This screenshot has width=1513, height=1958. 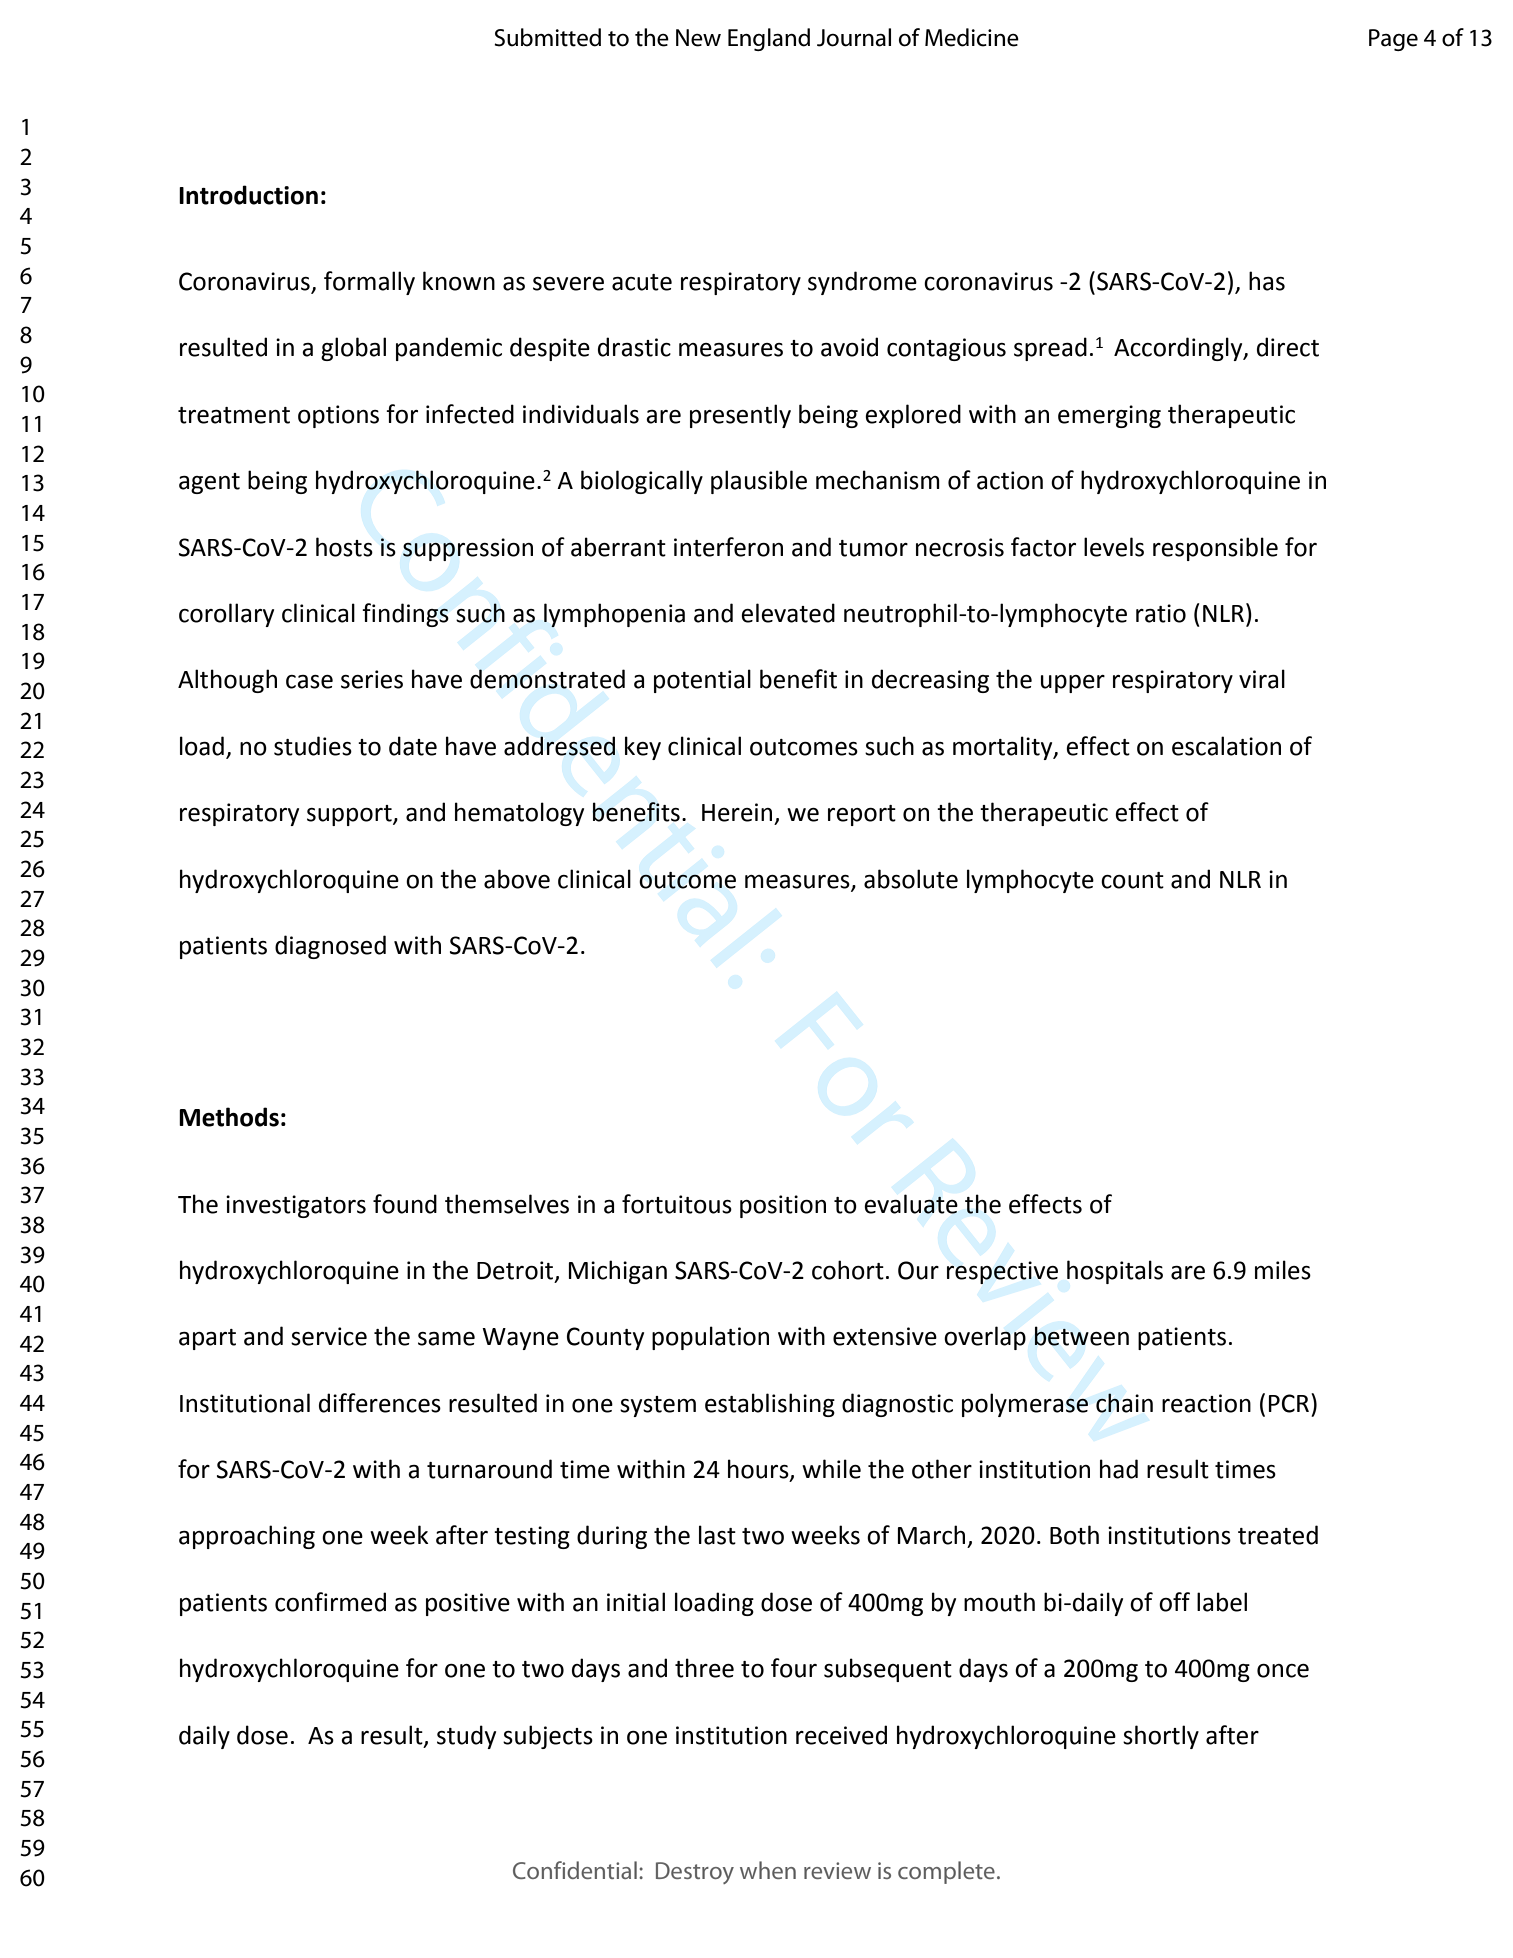 What do you see at coordinates (372, 679) in the screenshot?
I see `series` at bounding box center [372, 679].
